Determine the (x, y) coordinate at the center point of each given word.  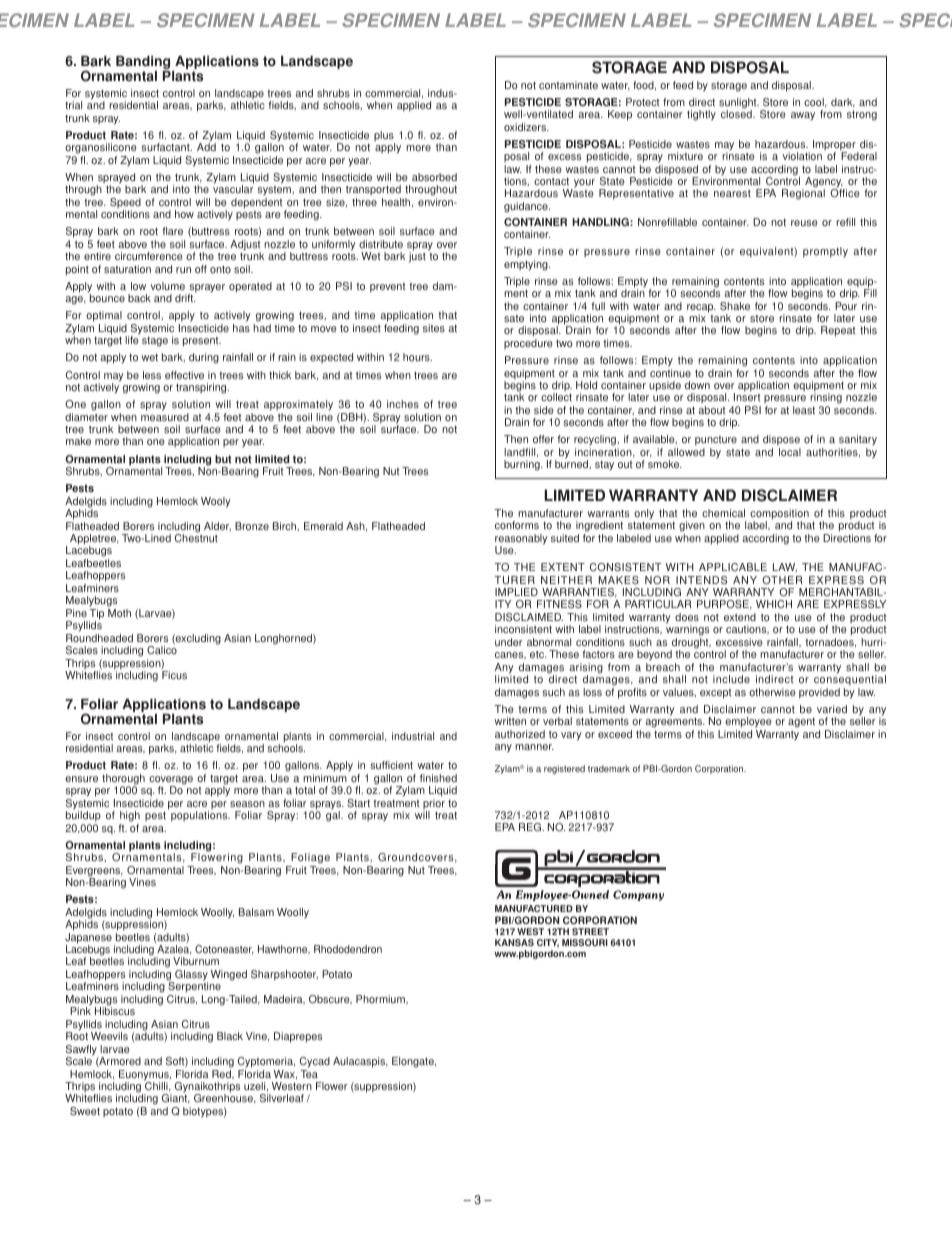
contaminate (568, 85)
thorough (123, 780)
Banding (144, 64)
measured (165, 417)
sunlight (739, 104)
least (804, 410)
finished (438, 778)
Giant (176, 1098)
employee (748, 724)
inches (403, 404)
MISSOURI (585, 942)
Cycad (315, 1062)
